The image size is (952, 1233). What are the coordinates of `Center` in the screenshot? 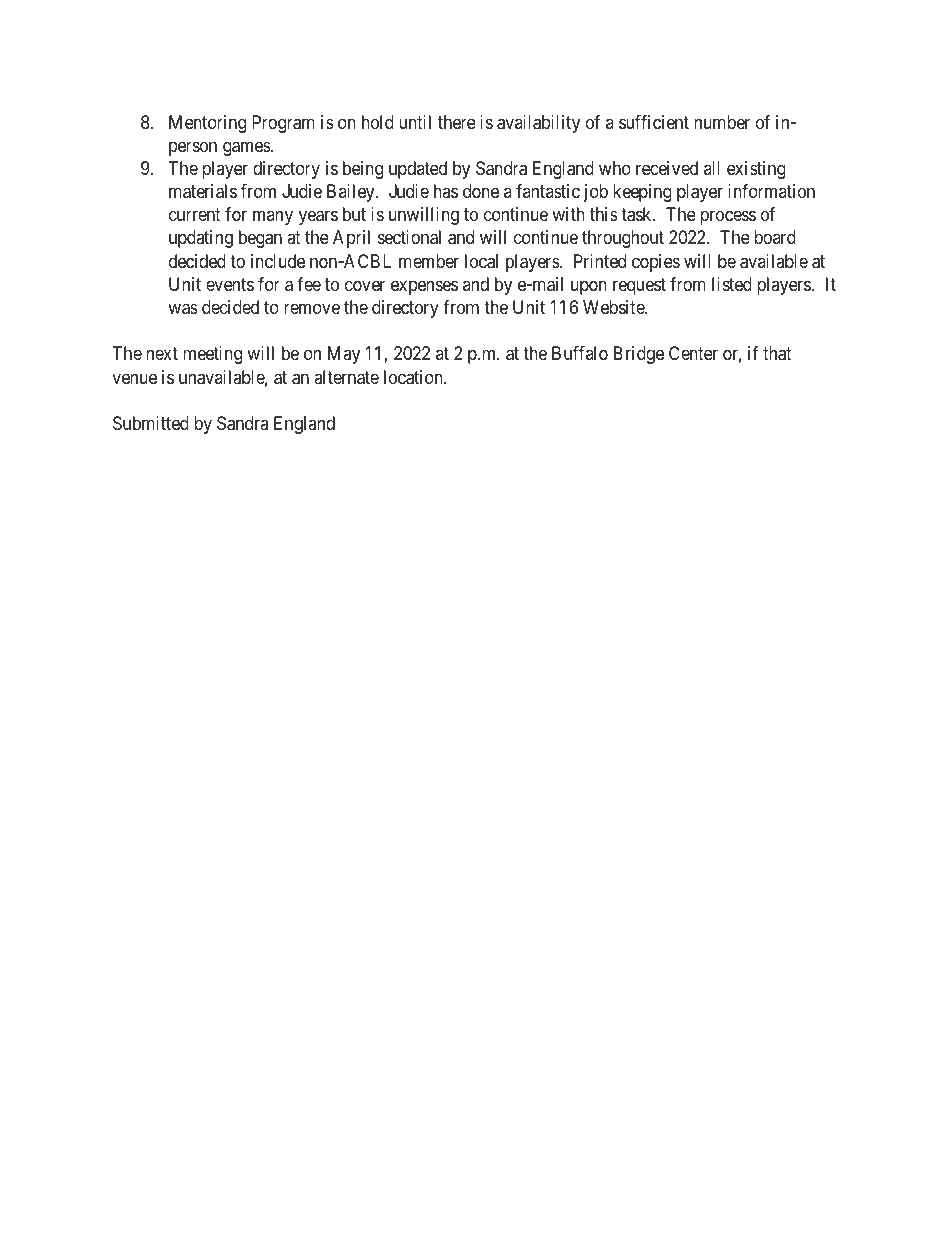 It's located at (693, 353).
